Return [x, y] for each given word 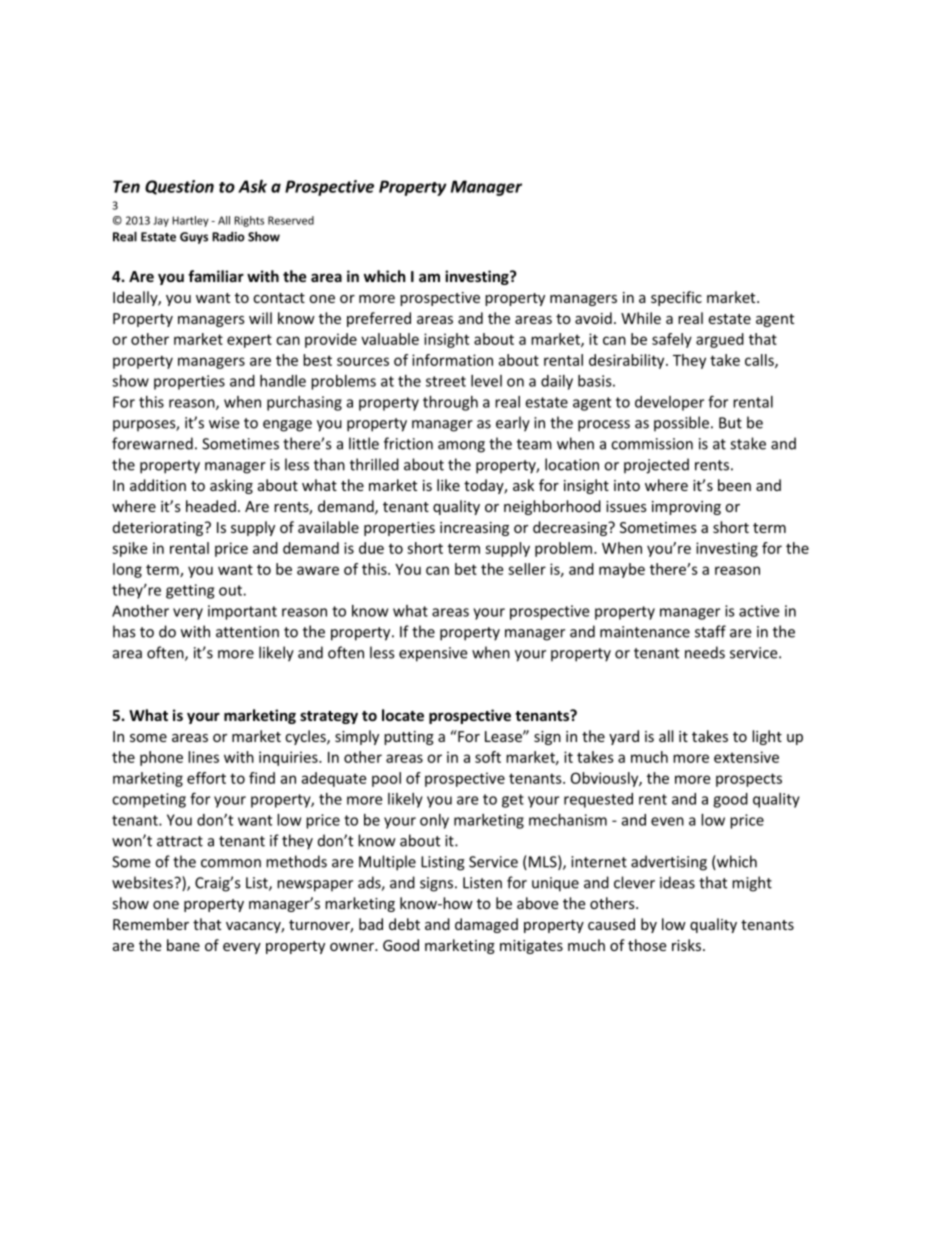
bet [466, 569]
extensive [746, 757]
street [446, 381]
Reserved [291, 220]
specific [676, 298]
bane [183, 945]
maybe [622, 570]
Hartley [190, 221]
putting [409, 738]
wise [224, 423]
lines [203, 757]
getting [190, 591]
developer [669, 403]
